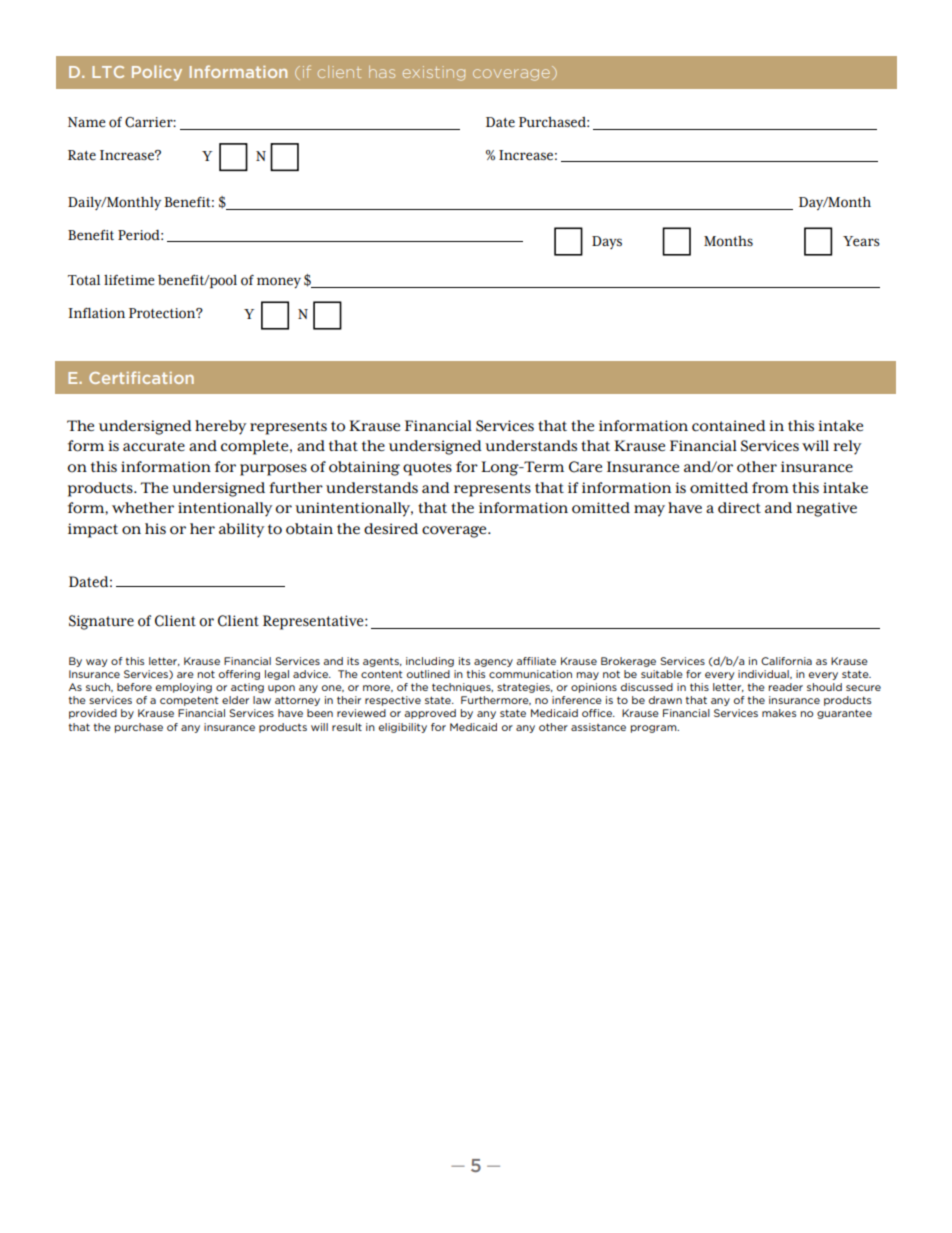  Describe the element at coordinates (434, 73) in the page. I see `existing` at that location.
